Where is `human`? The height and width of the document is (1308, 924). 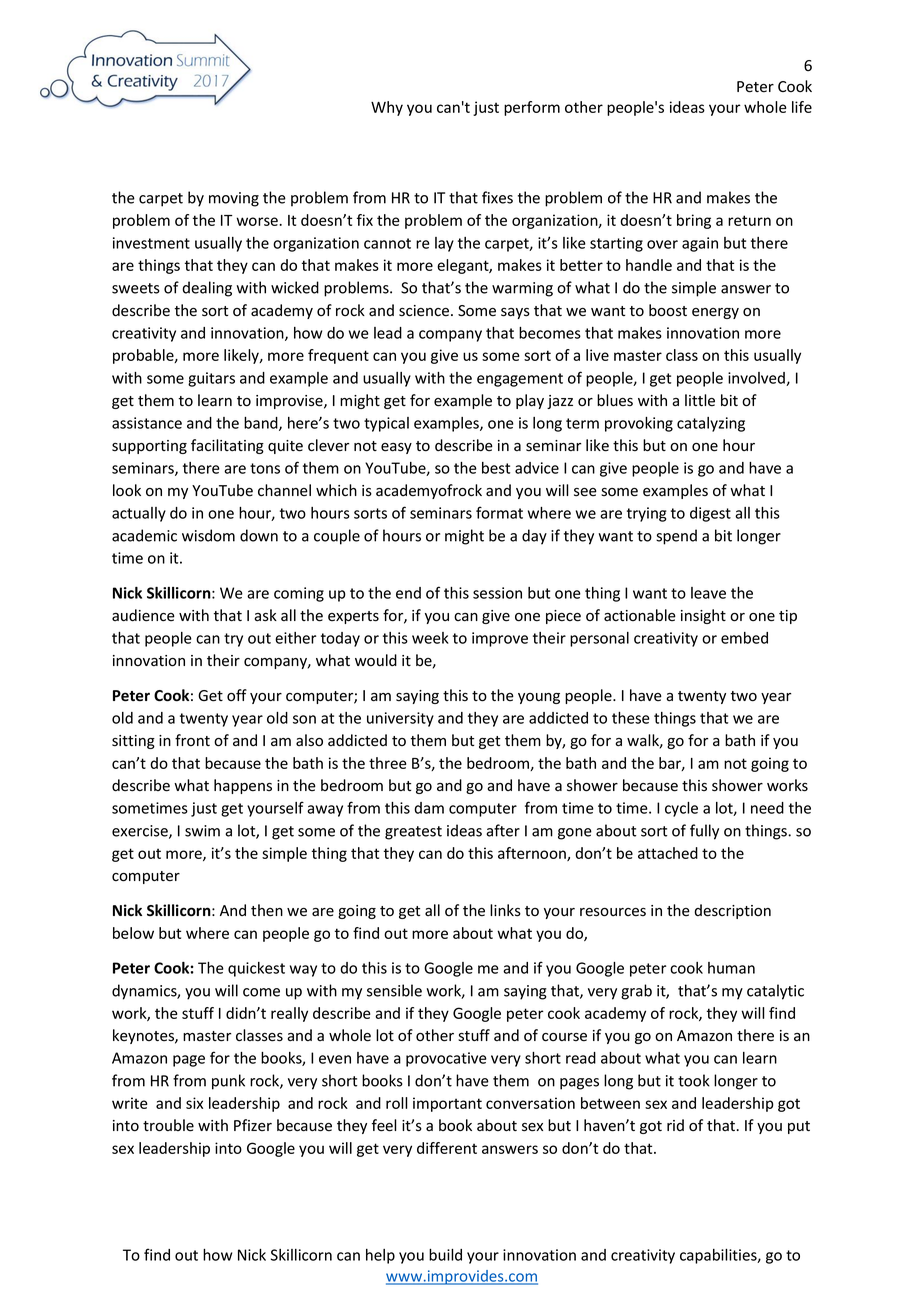 human is located at coordinates (731, 968).
